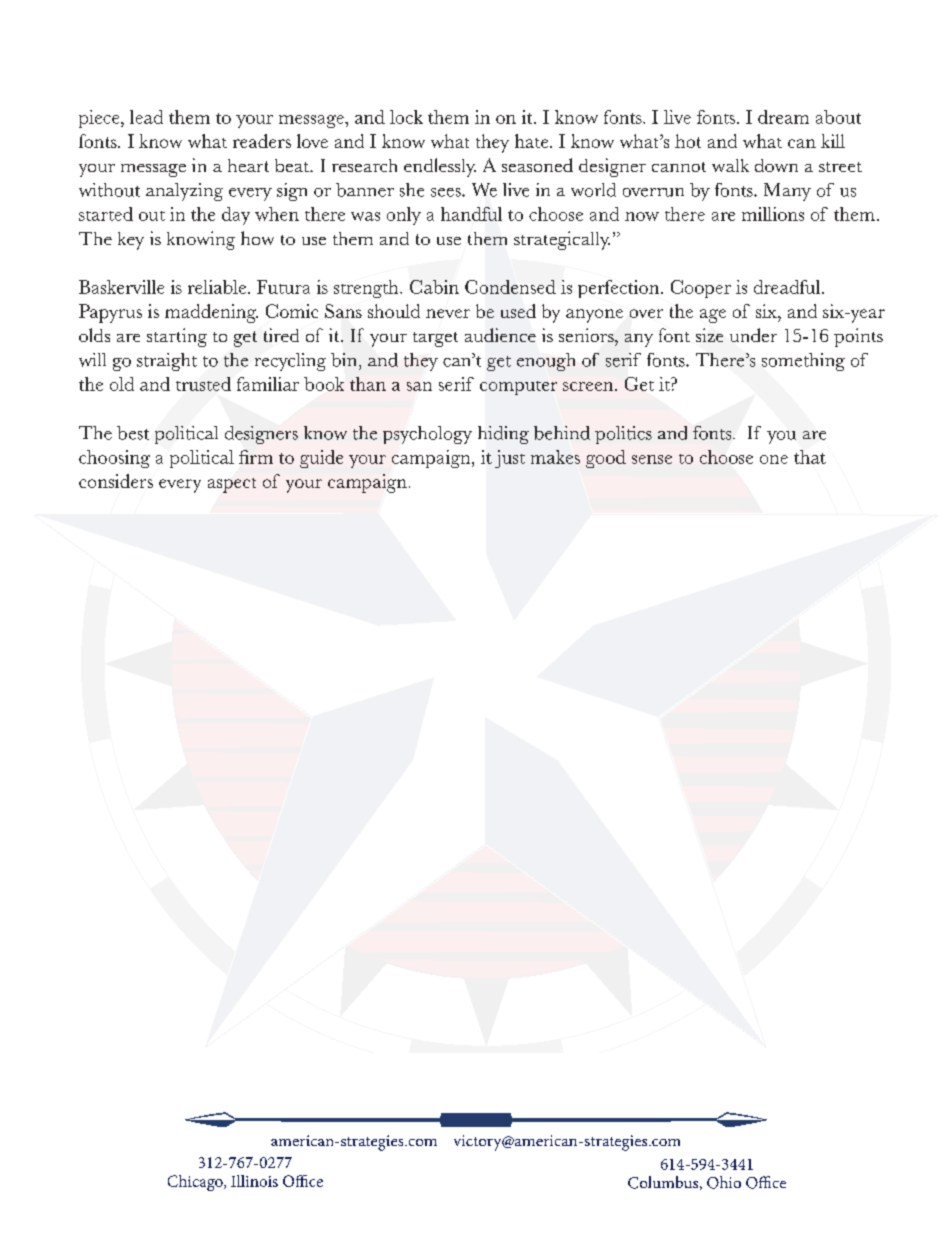 The image size is (952, 1233). Describe the element at coordinates (652, 459) in the image. I see `sense` at that location.
